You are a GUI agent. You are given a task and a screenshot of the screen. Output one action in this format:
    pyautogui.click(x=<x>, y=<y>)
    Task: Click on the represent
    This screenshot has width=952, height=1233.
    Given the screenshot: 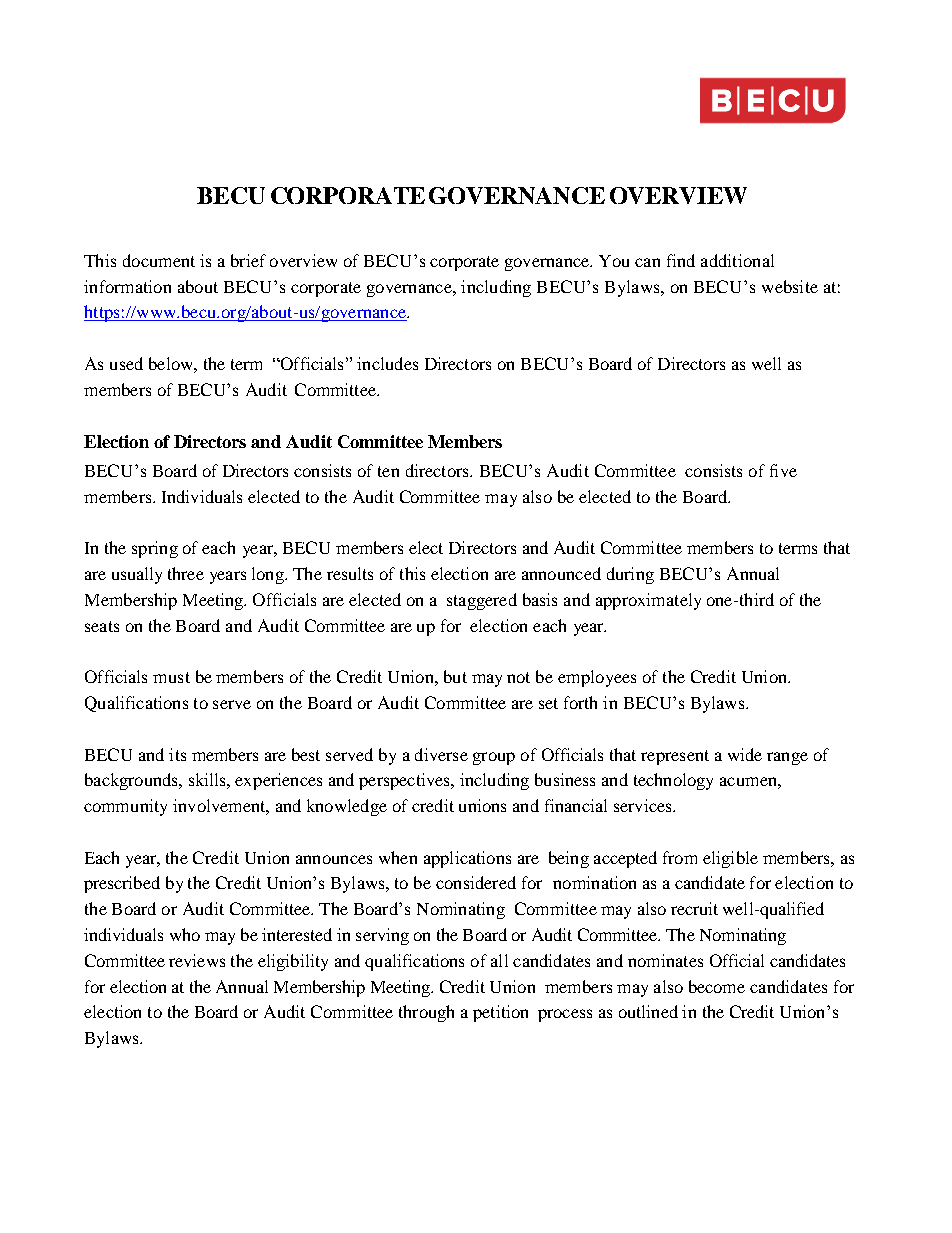 What is the action you would take?
    pyautogui.click(x=675, y=757)
